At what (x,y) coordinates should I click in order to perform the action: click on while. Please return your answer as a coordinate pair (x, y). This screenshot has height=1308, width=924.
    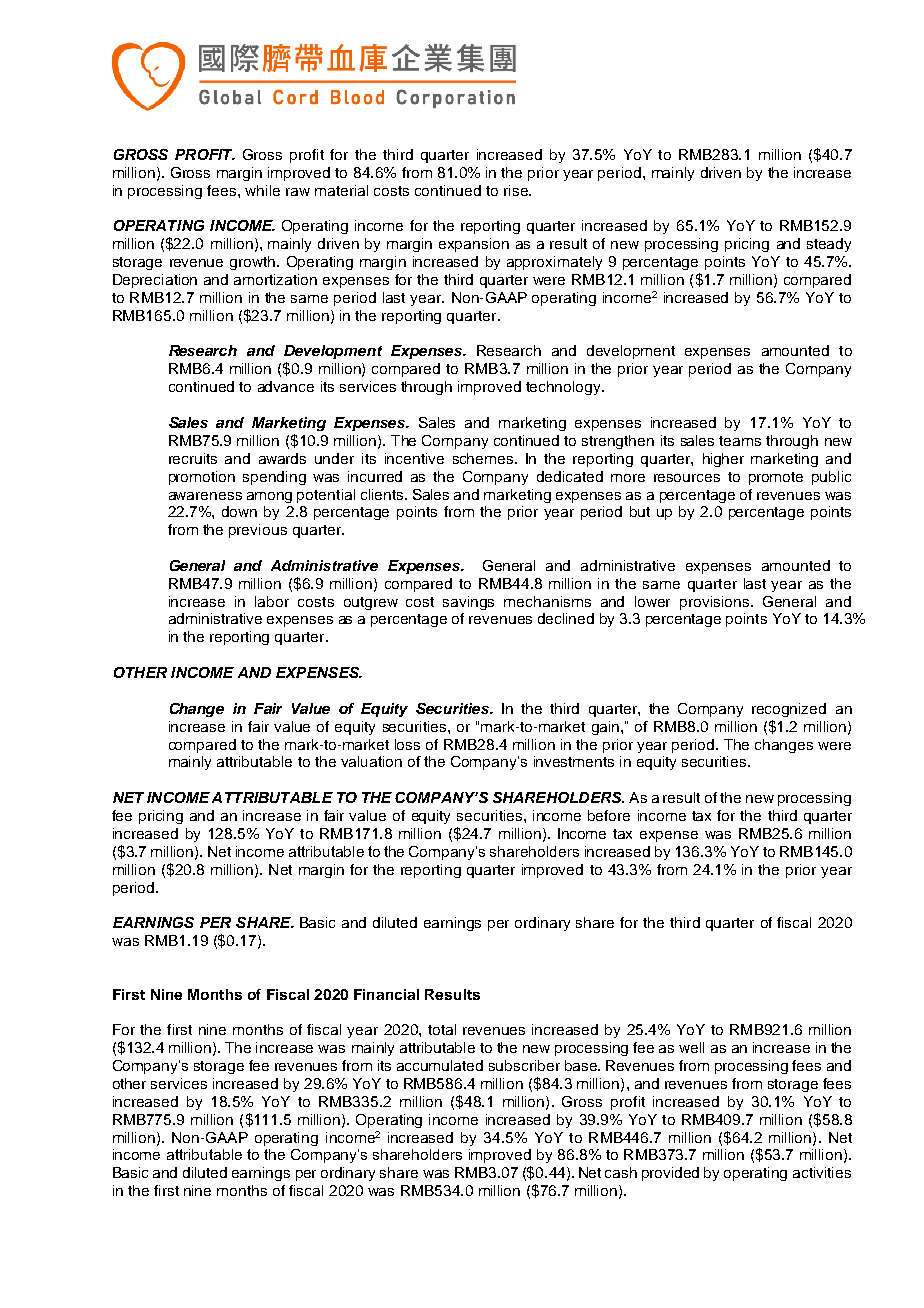
    Looking at the image, I should click on (262, 190).
